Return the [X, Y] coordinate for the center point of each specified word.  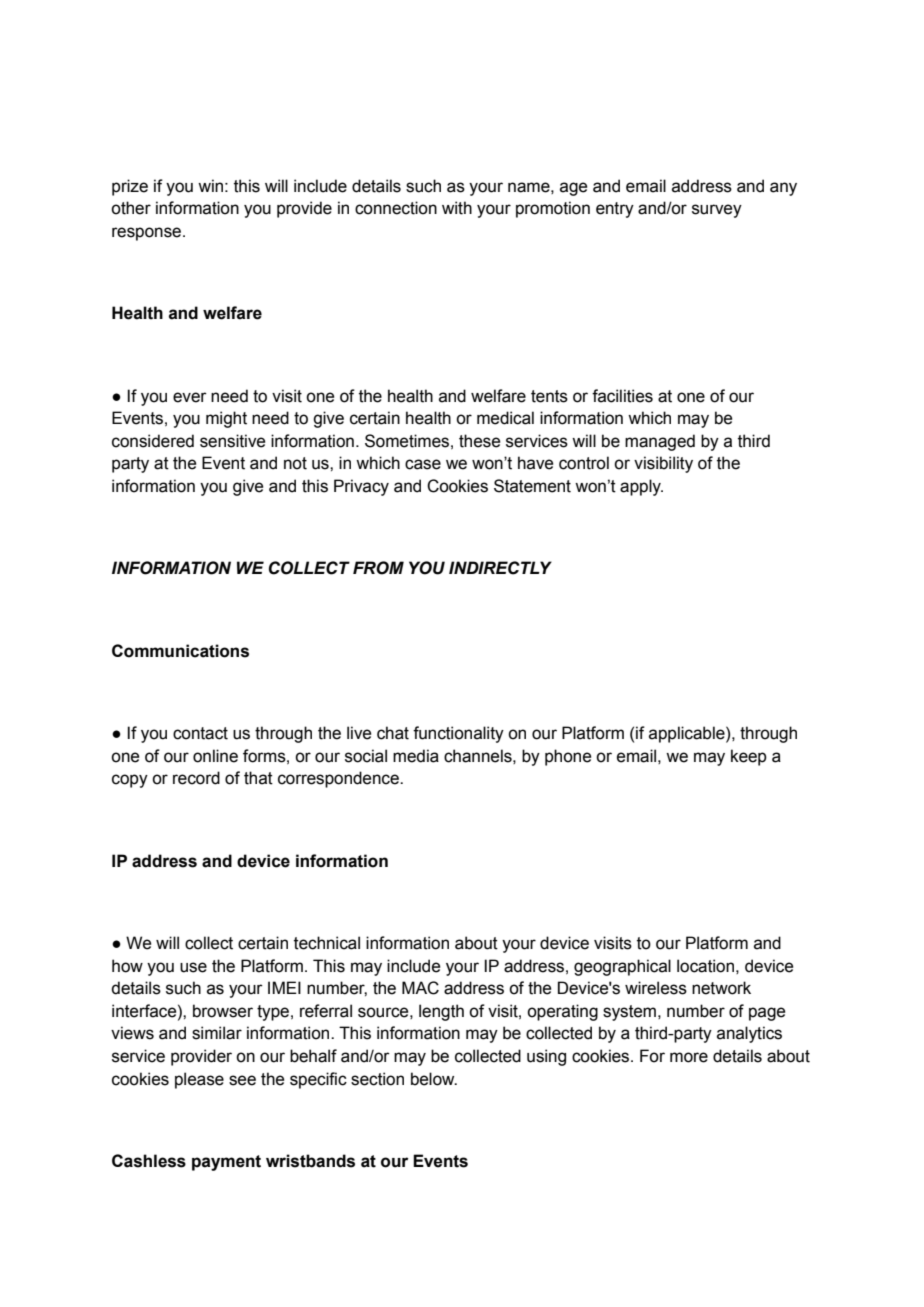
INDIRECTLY [500, 568]
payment [226, 1163]
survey [717, 211]
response [148, 234]
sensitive [232, 441]
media [416, 756]
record [196, 778]
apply [641, 487]
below [434, 1079]
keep [749, 757]
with [457, 208]
